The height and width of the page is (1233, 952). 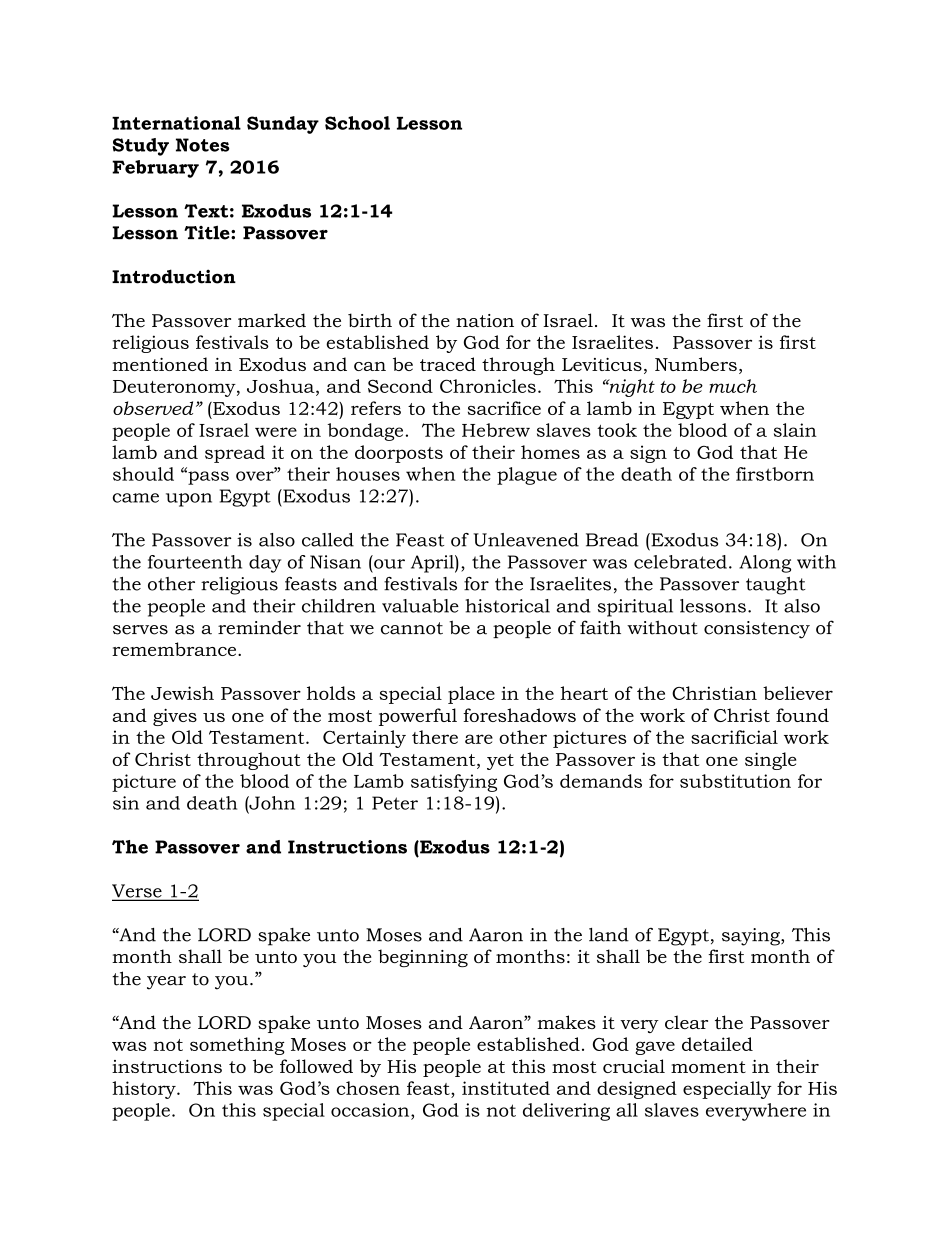 What do you see at coordinates (189, 500) in the page?
I see `upon` at bounding box center [189, 500].
